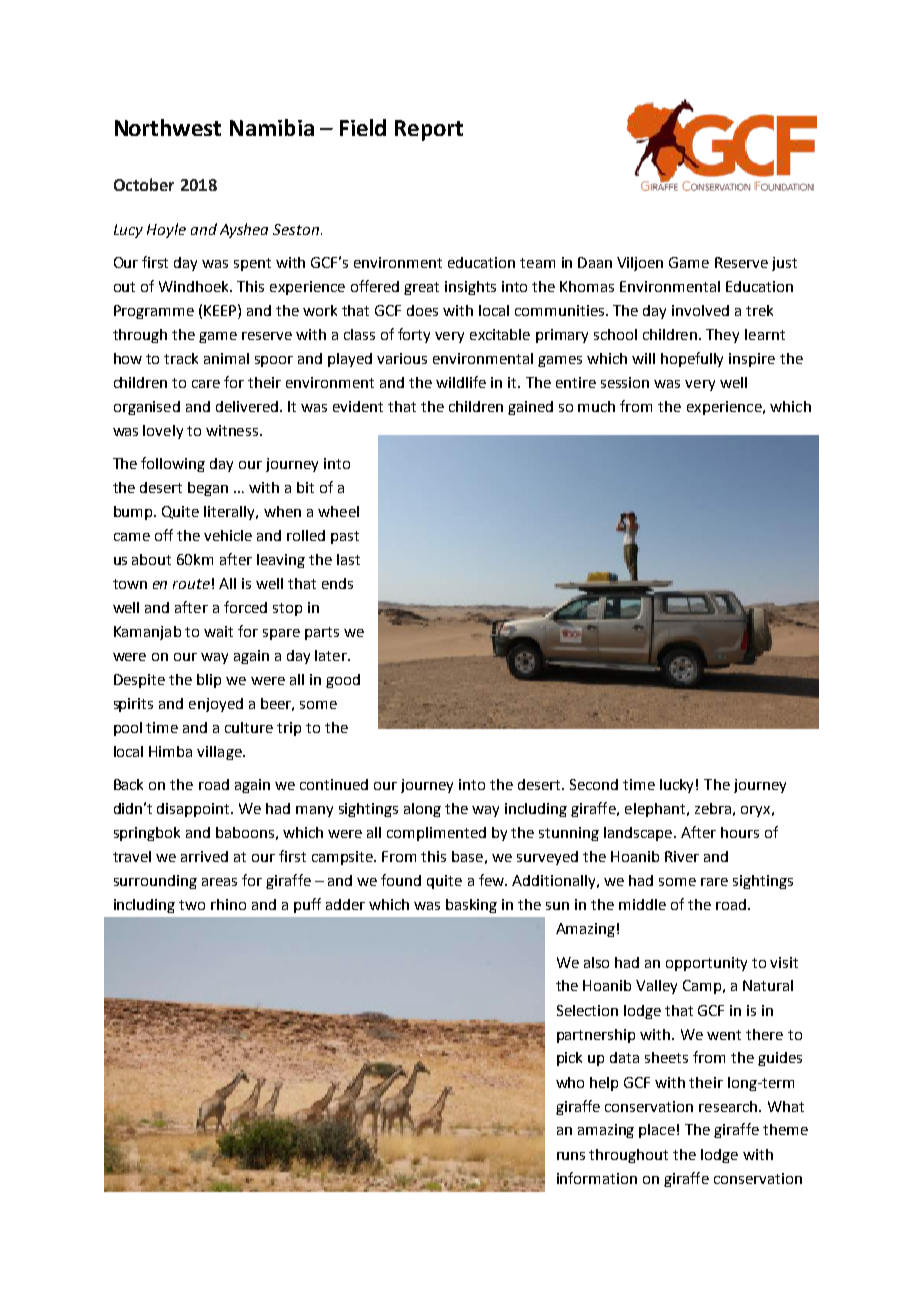 The width and height of the screenshot is (924, 1308). I want to click on began, so click(208, 489).
